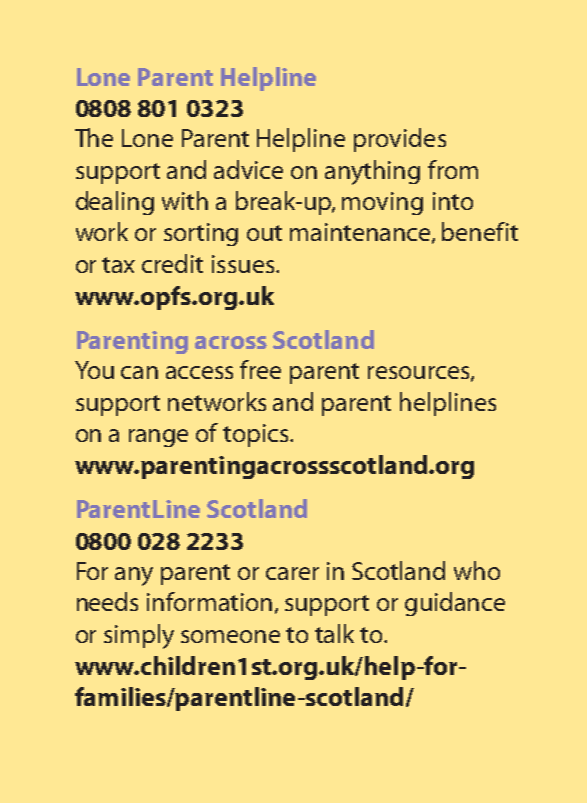  Describe the element at coordinates (480, 231) in the screenshot. I see `benefit` at that location.
